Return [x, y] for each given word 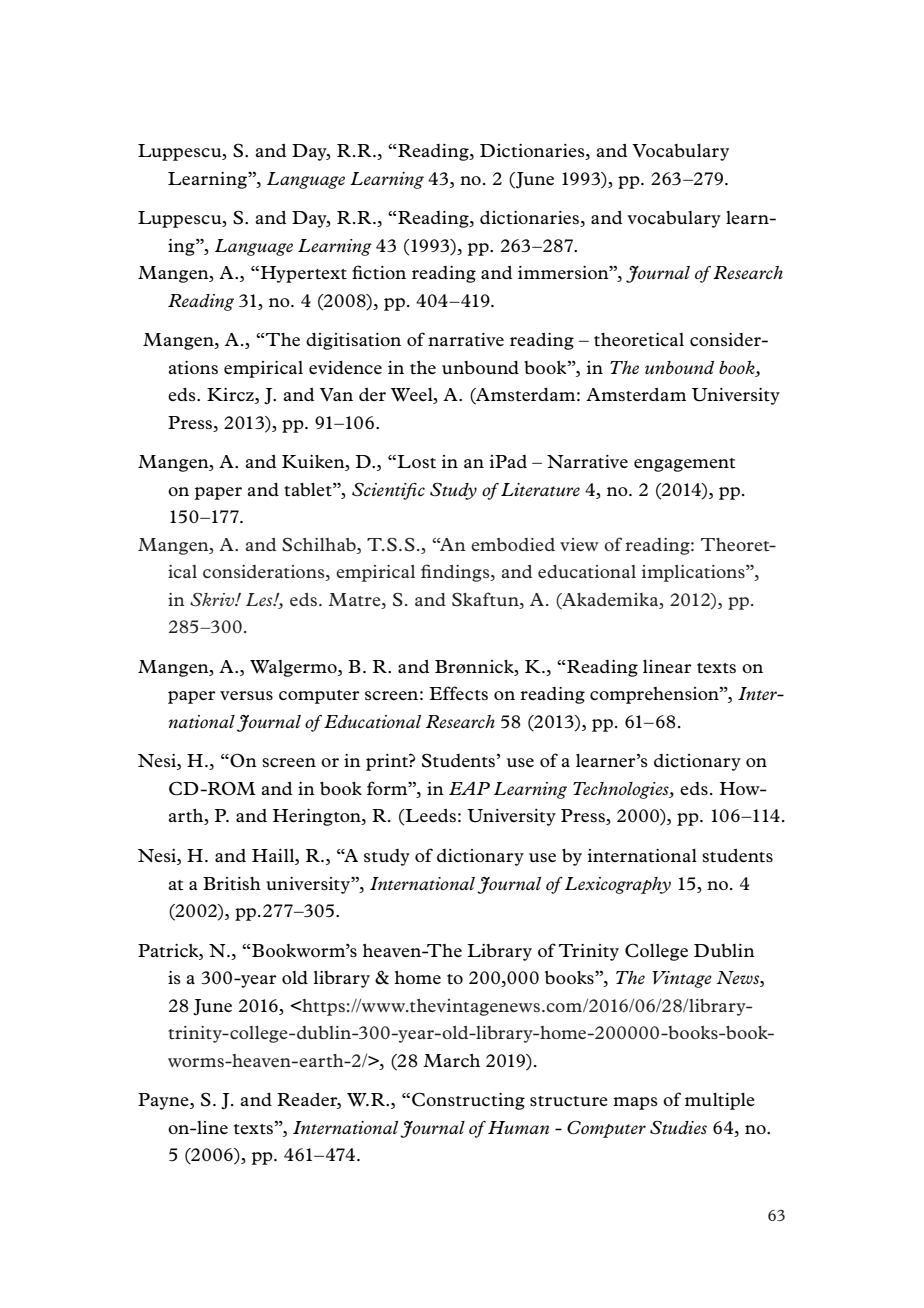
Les [260, 599]
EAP [469, 788]
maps [635, 1103]
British [232, 883]
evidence [345, 367]
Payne [164, 1101]
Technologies [622, 790]
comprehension [655, 695]
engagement [685, 465]
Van [336, 394]
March [451, 1060]
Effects [458, 693]
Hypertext [304, 274]
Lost [416, 461]
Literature [540, 489]
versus [246, 695]
